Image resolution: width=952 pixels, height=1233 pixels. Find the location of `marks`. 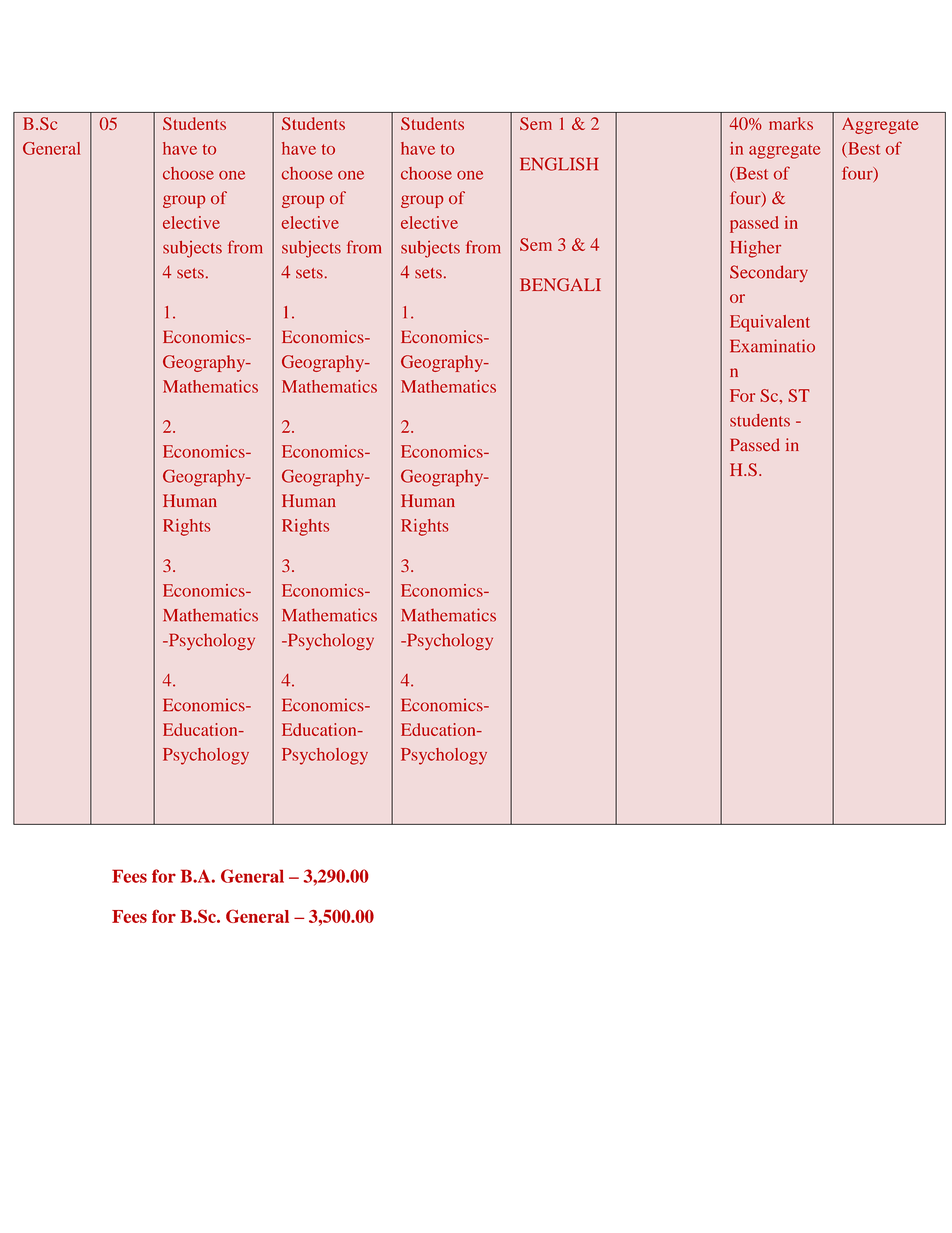

marks is located at coordinates (791, 123).
